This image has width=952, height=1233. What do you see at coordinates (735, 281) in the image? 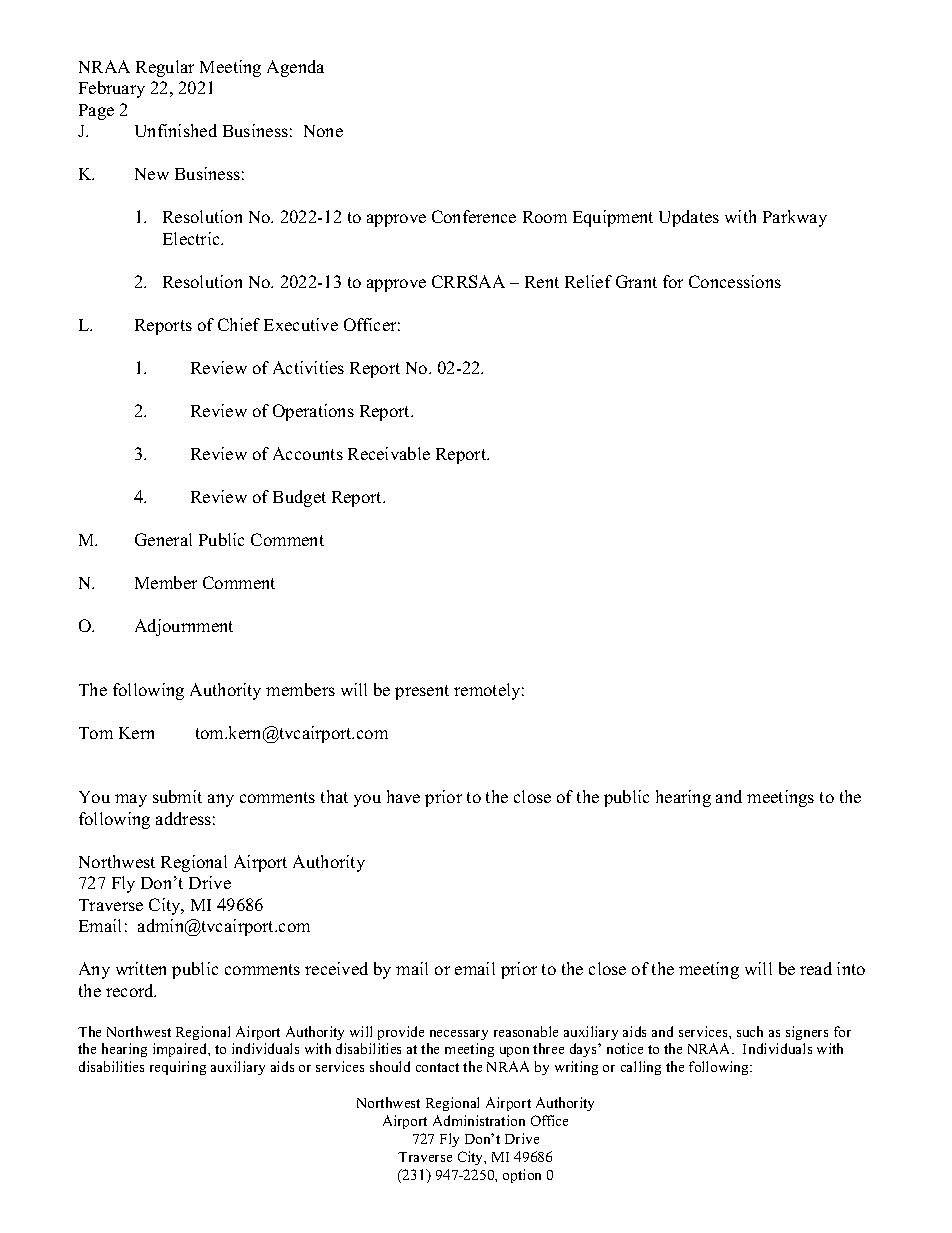
I see `Concessions` at bounding box center [735, 281].
